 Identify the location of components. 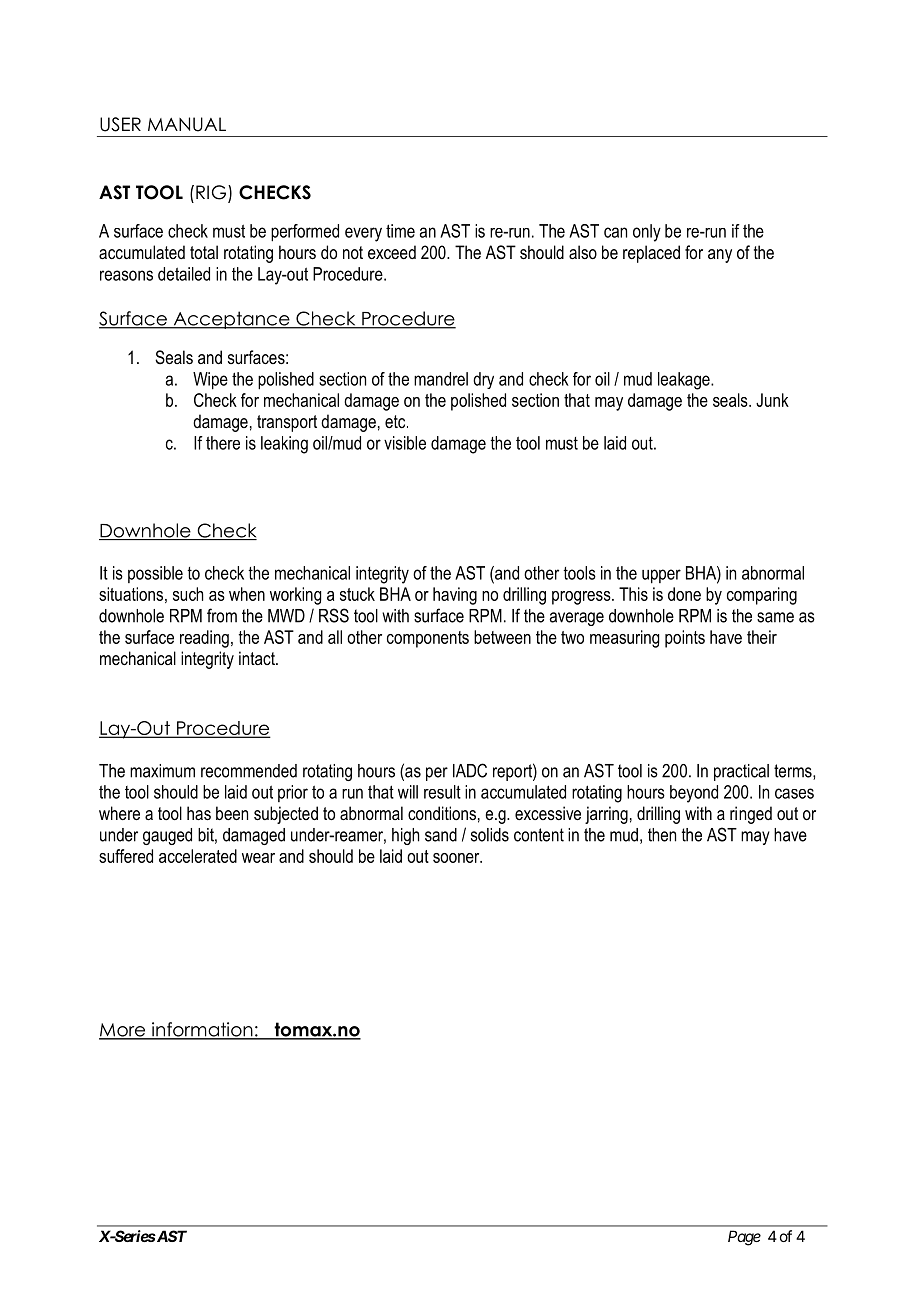
(428, 639).
